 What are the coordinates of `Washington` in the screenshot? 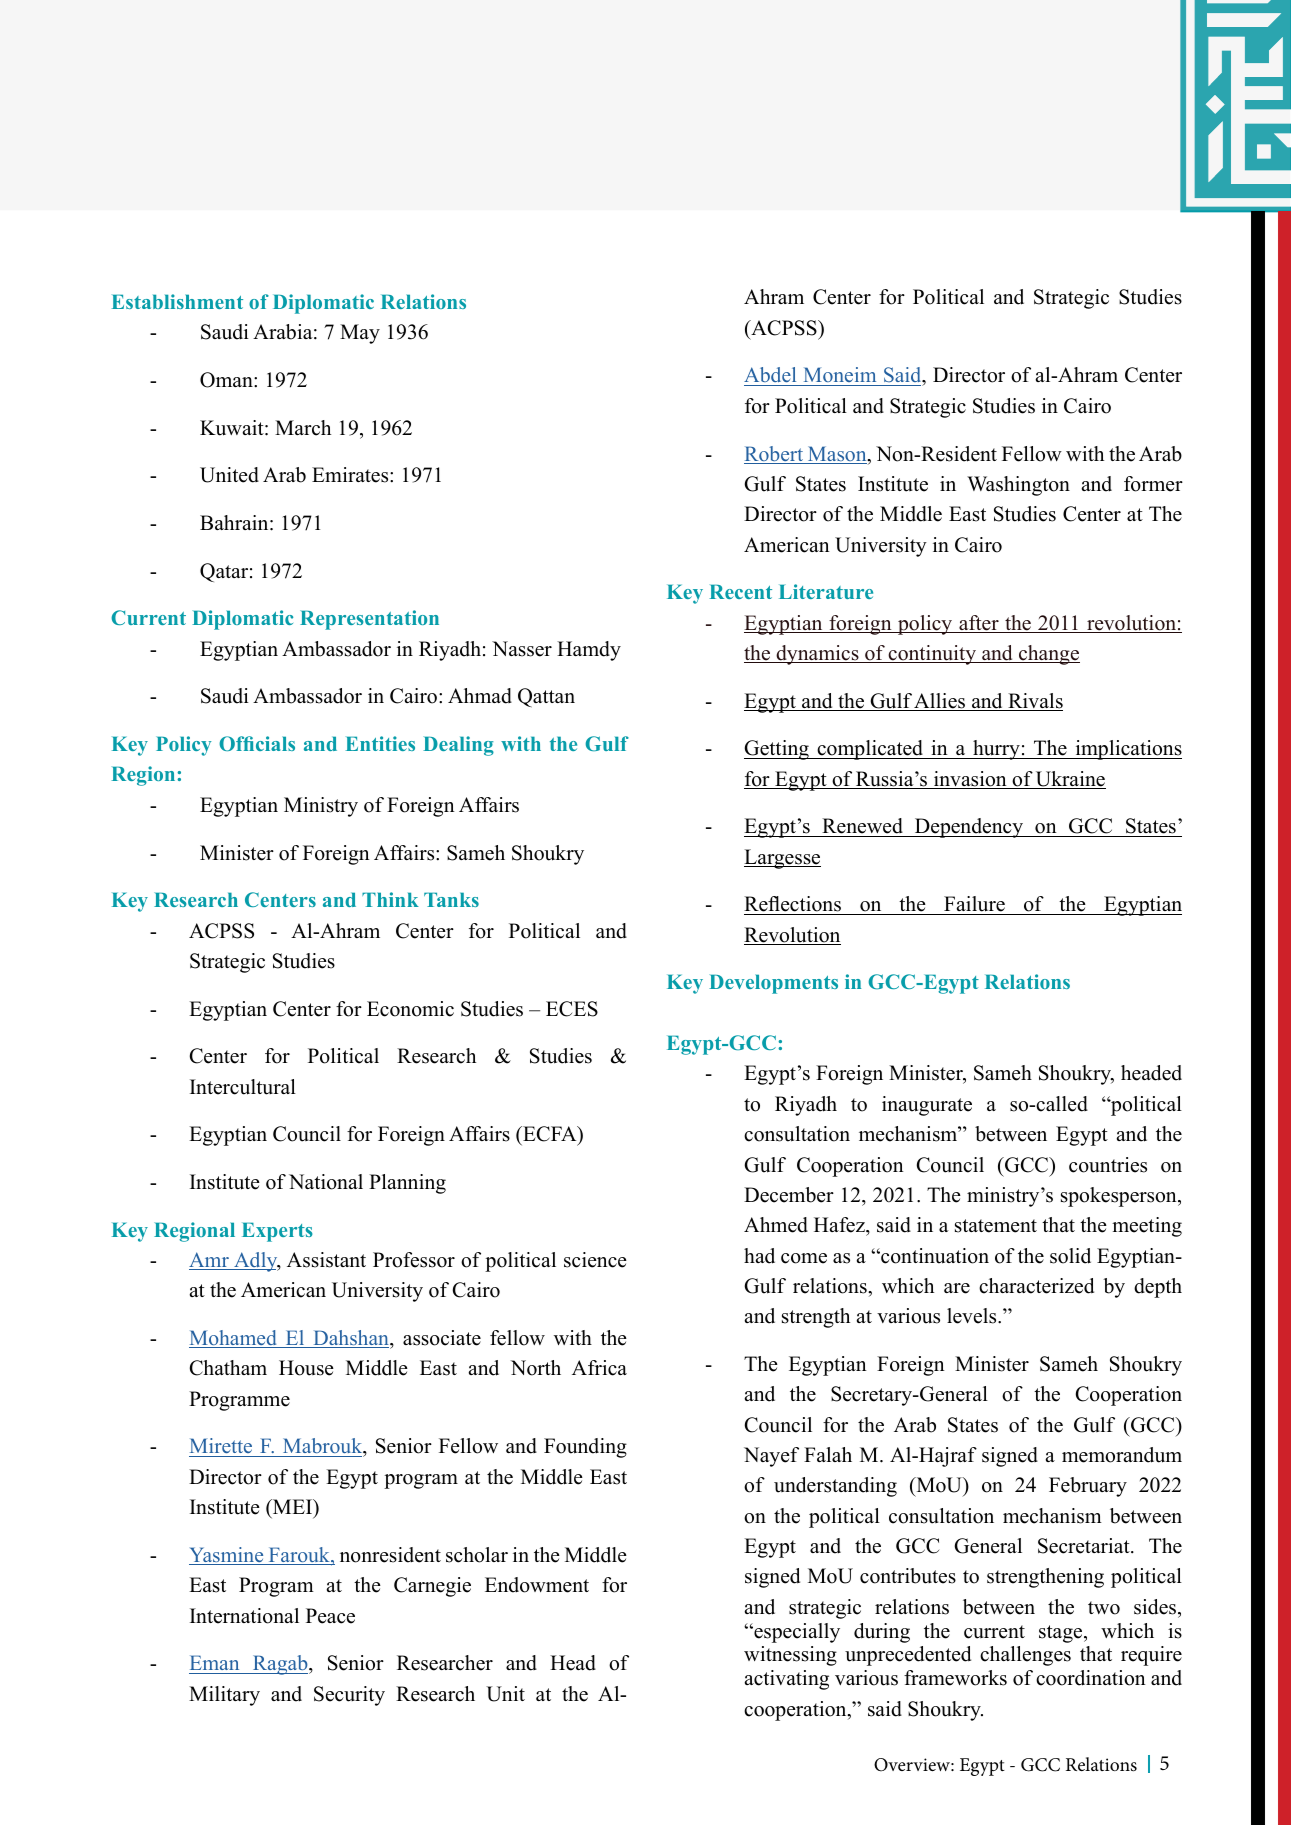 It's located at (1018, 486).
